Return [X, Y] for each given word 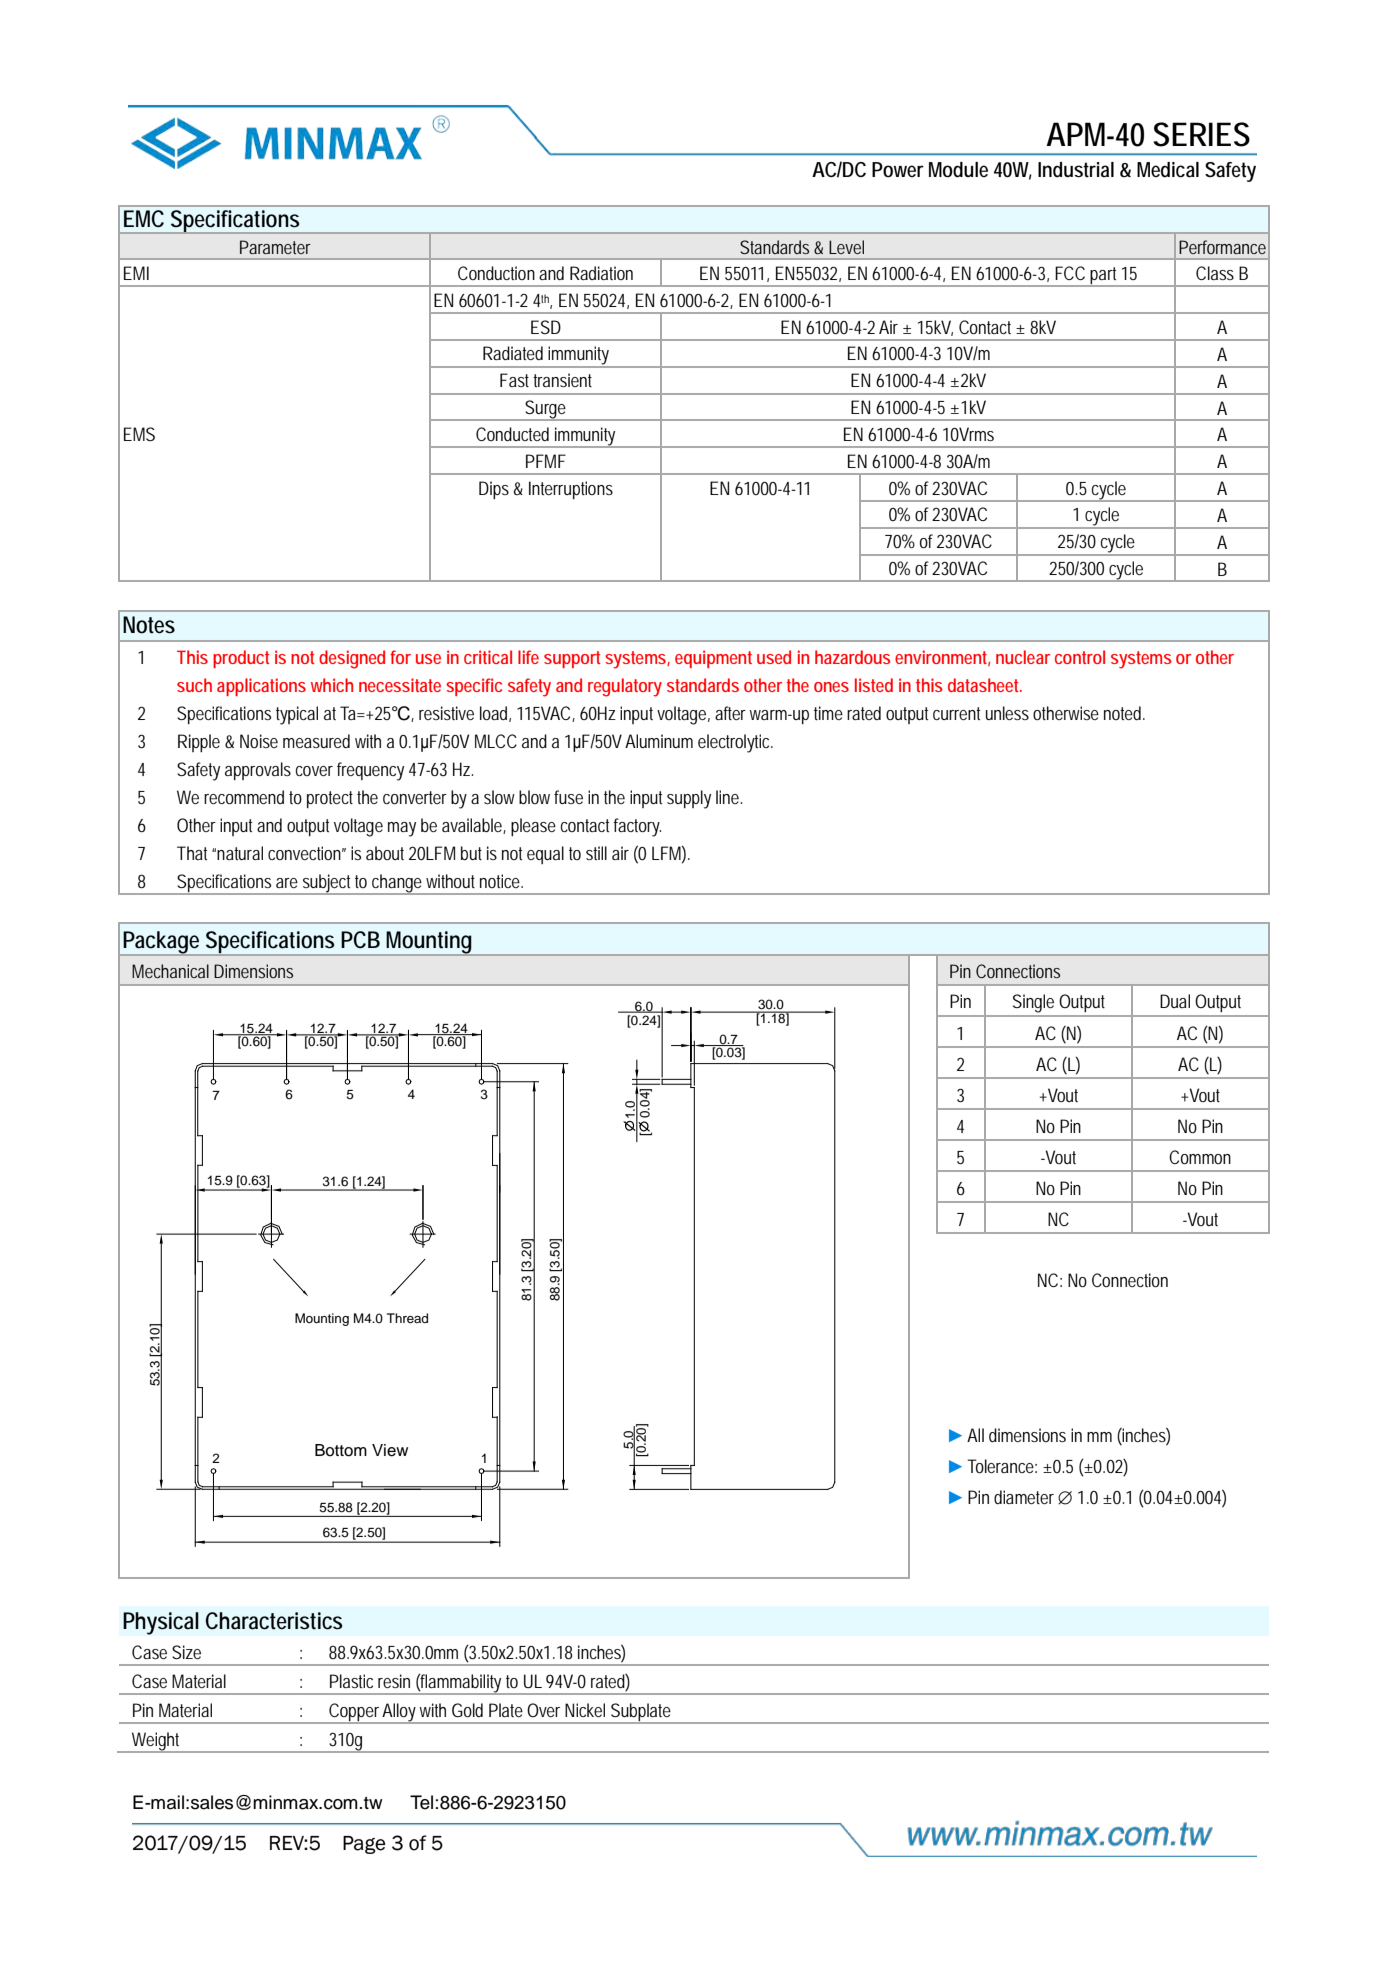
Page [364, 1845]
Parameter [275, 247]
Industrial [1076, 170]
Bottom [341, 1450]
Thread [407, 1318]
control [1080, 657]
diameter [1024, 1497]
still [596, 853]
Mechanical [170, 971]
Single [1033, 1003]
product [241, 659]
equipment [713, 659]
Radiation [601, 273]
